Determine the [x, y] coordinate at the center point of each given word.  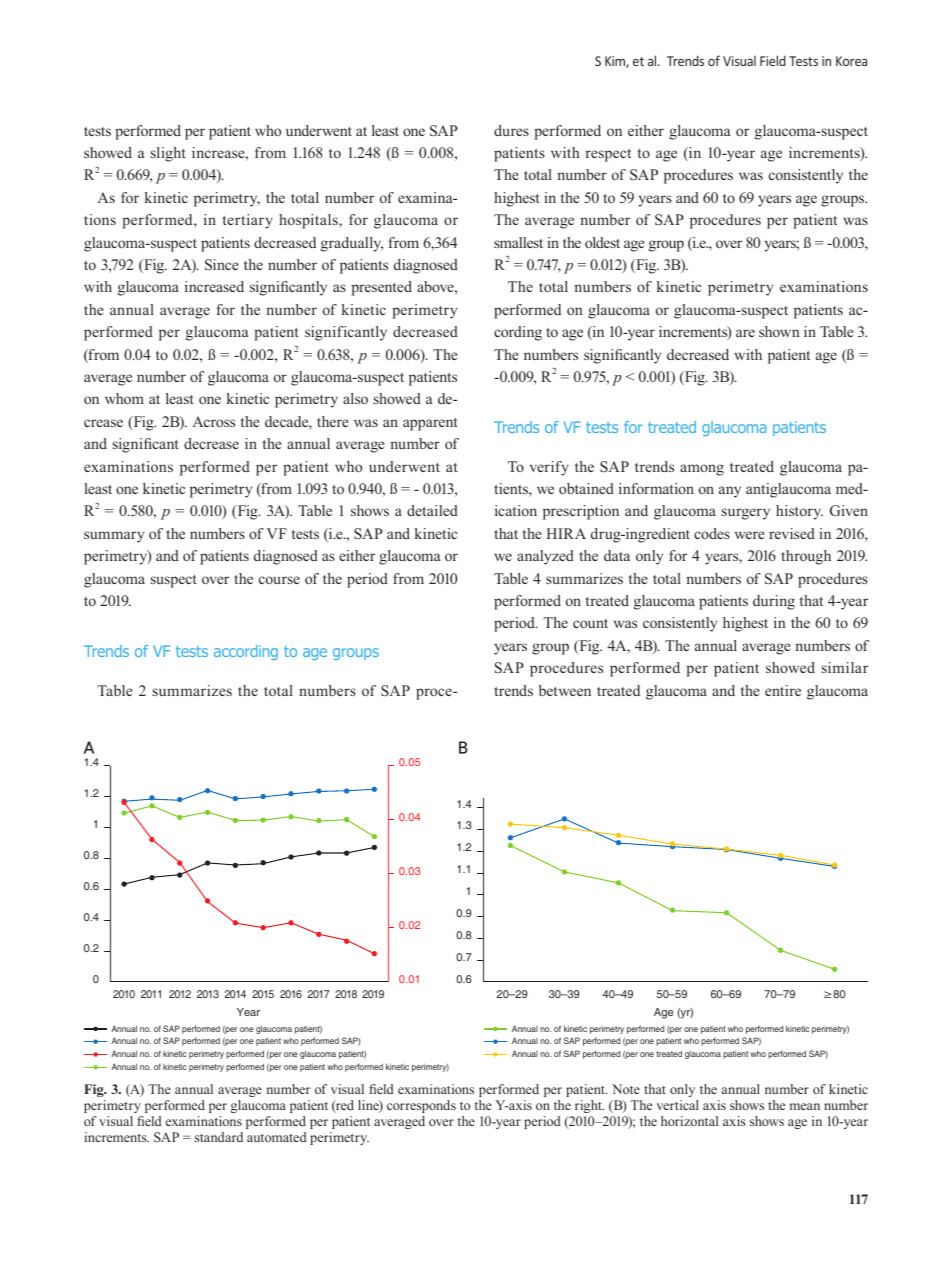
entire [783, 690]
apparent [430, 424]
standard [219, 1137]
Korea [851, 61]
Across [213, 421]
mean [805, 1106]
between [565, 690]
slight [168, 154]
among [702, 470]
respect [608, 155]
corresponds [421, 1106]
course [279, 580]
